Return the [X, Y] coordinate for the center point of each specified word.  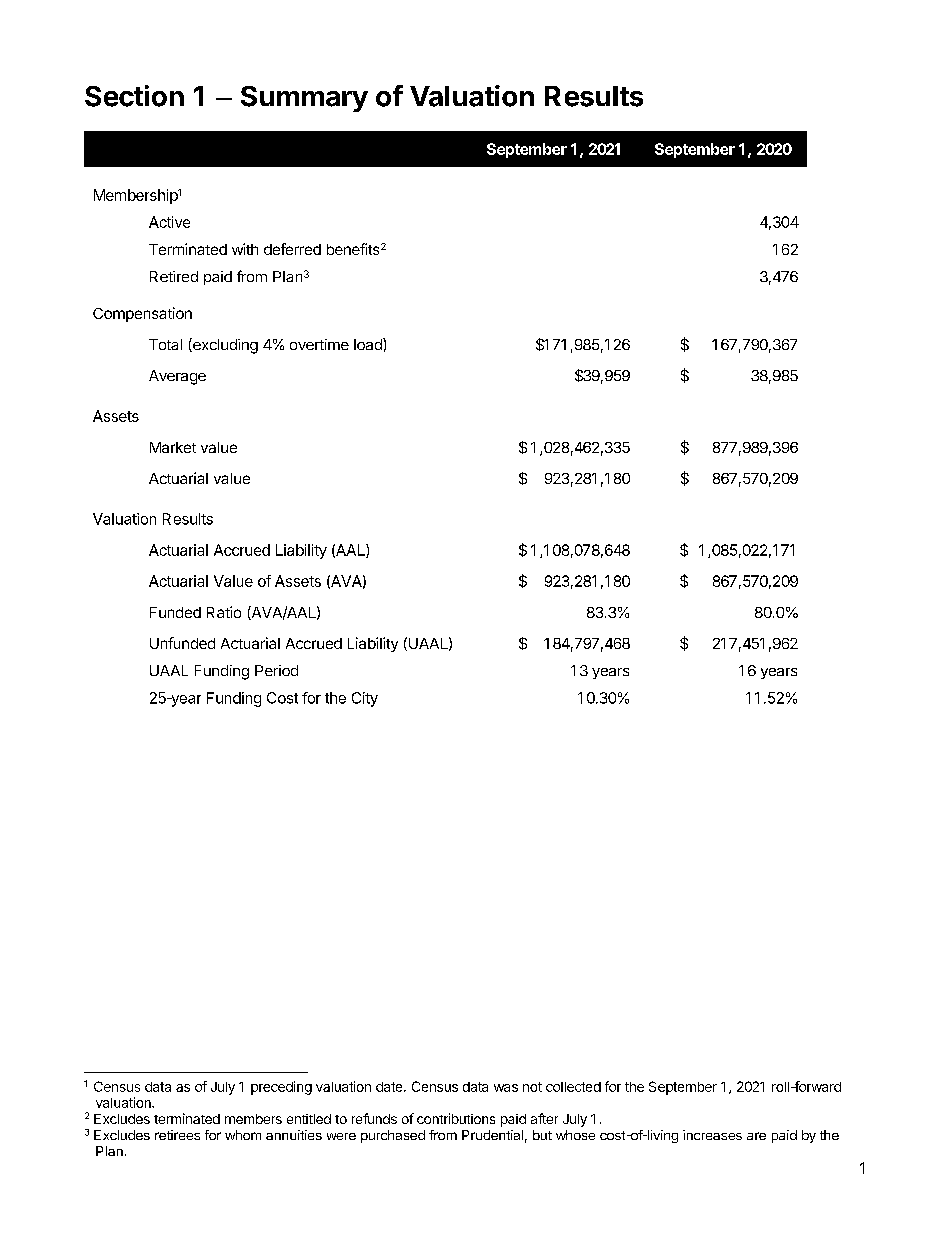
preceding [281, 1088]
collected [573, 1087]
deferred [292, 249]
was [506, 1088]
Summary [304, 99]
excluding [224, 346]
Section [134, 96]
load [369, 344]
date [390, 1087]
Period [276, 670]
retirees [177, 1135]
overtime [319, 344]
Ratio [224, 612]
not [532, 1087]
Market [173, 447]
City [365, 699]
